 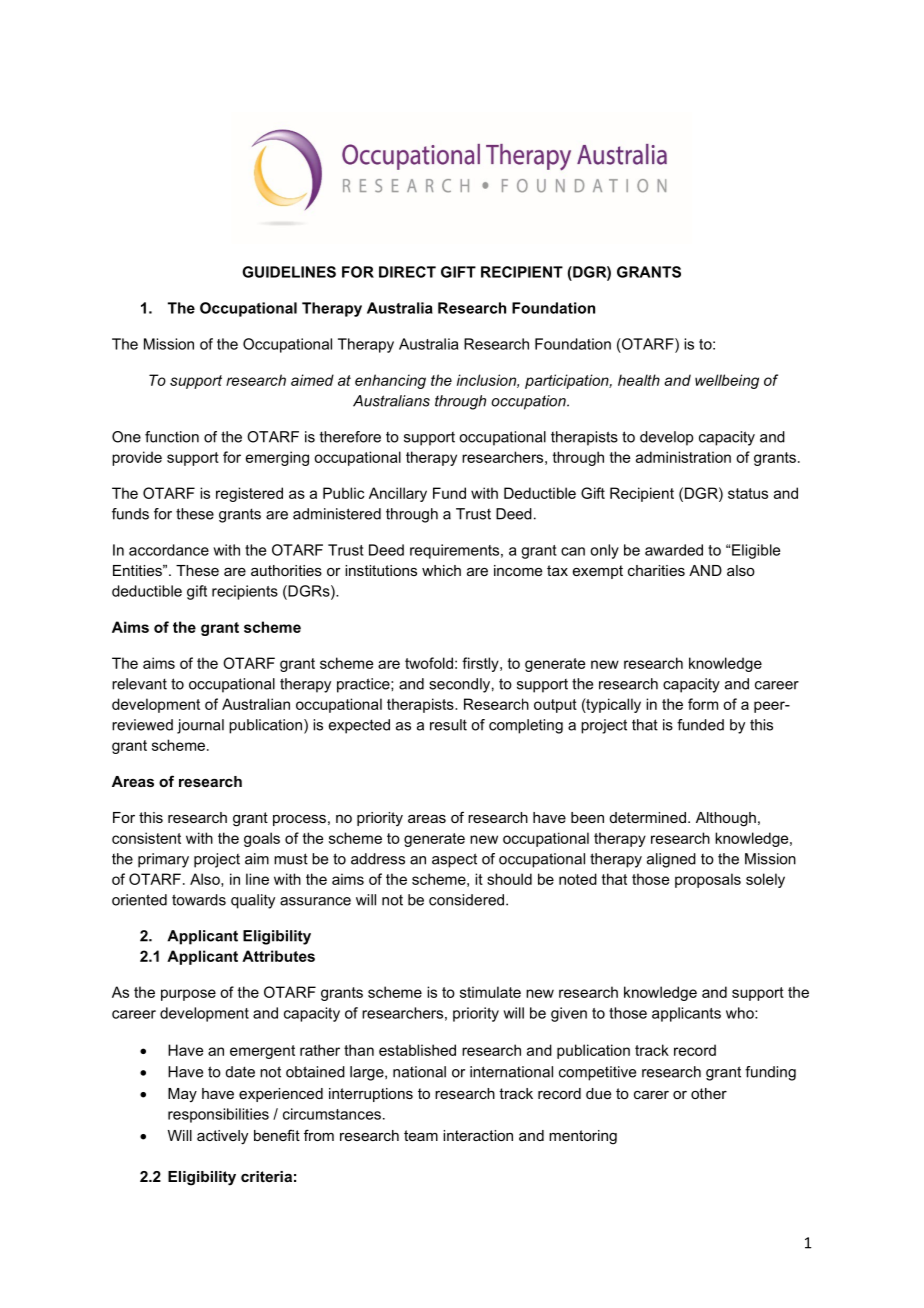 What do you see at coordinates (218, 1115) in the screenshot?
I see `responsibilities` at bounding box center [218, 1115].
